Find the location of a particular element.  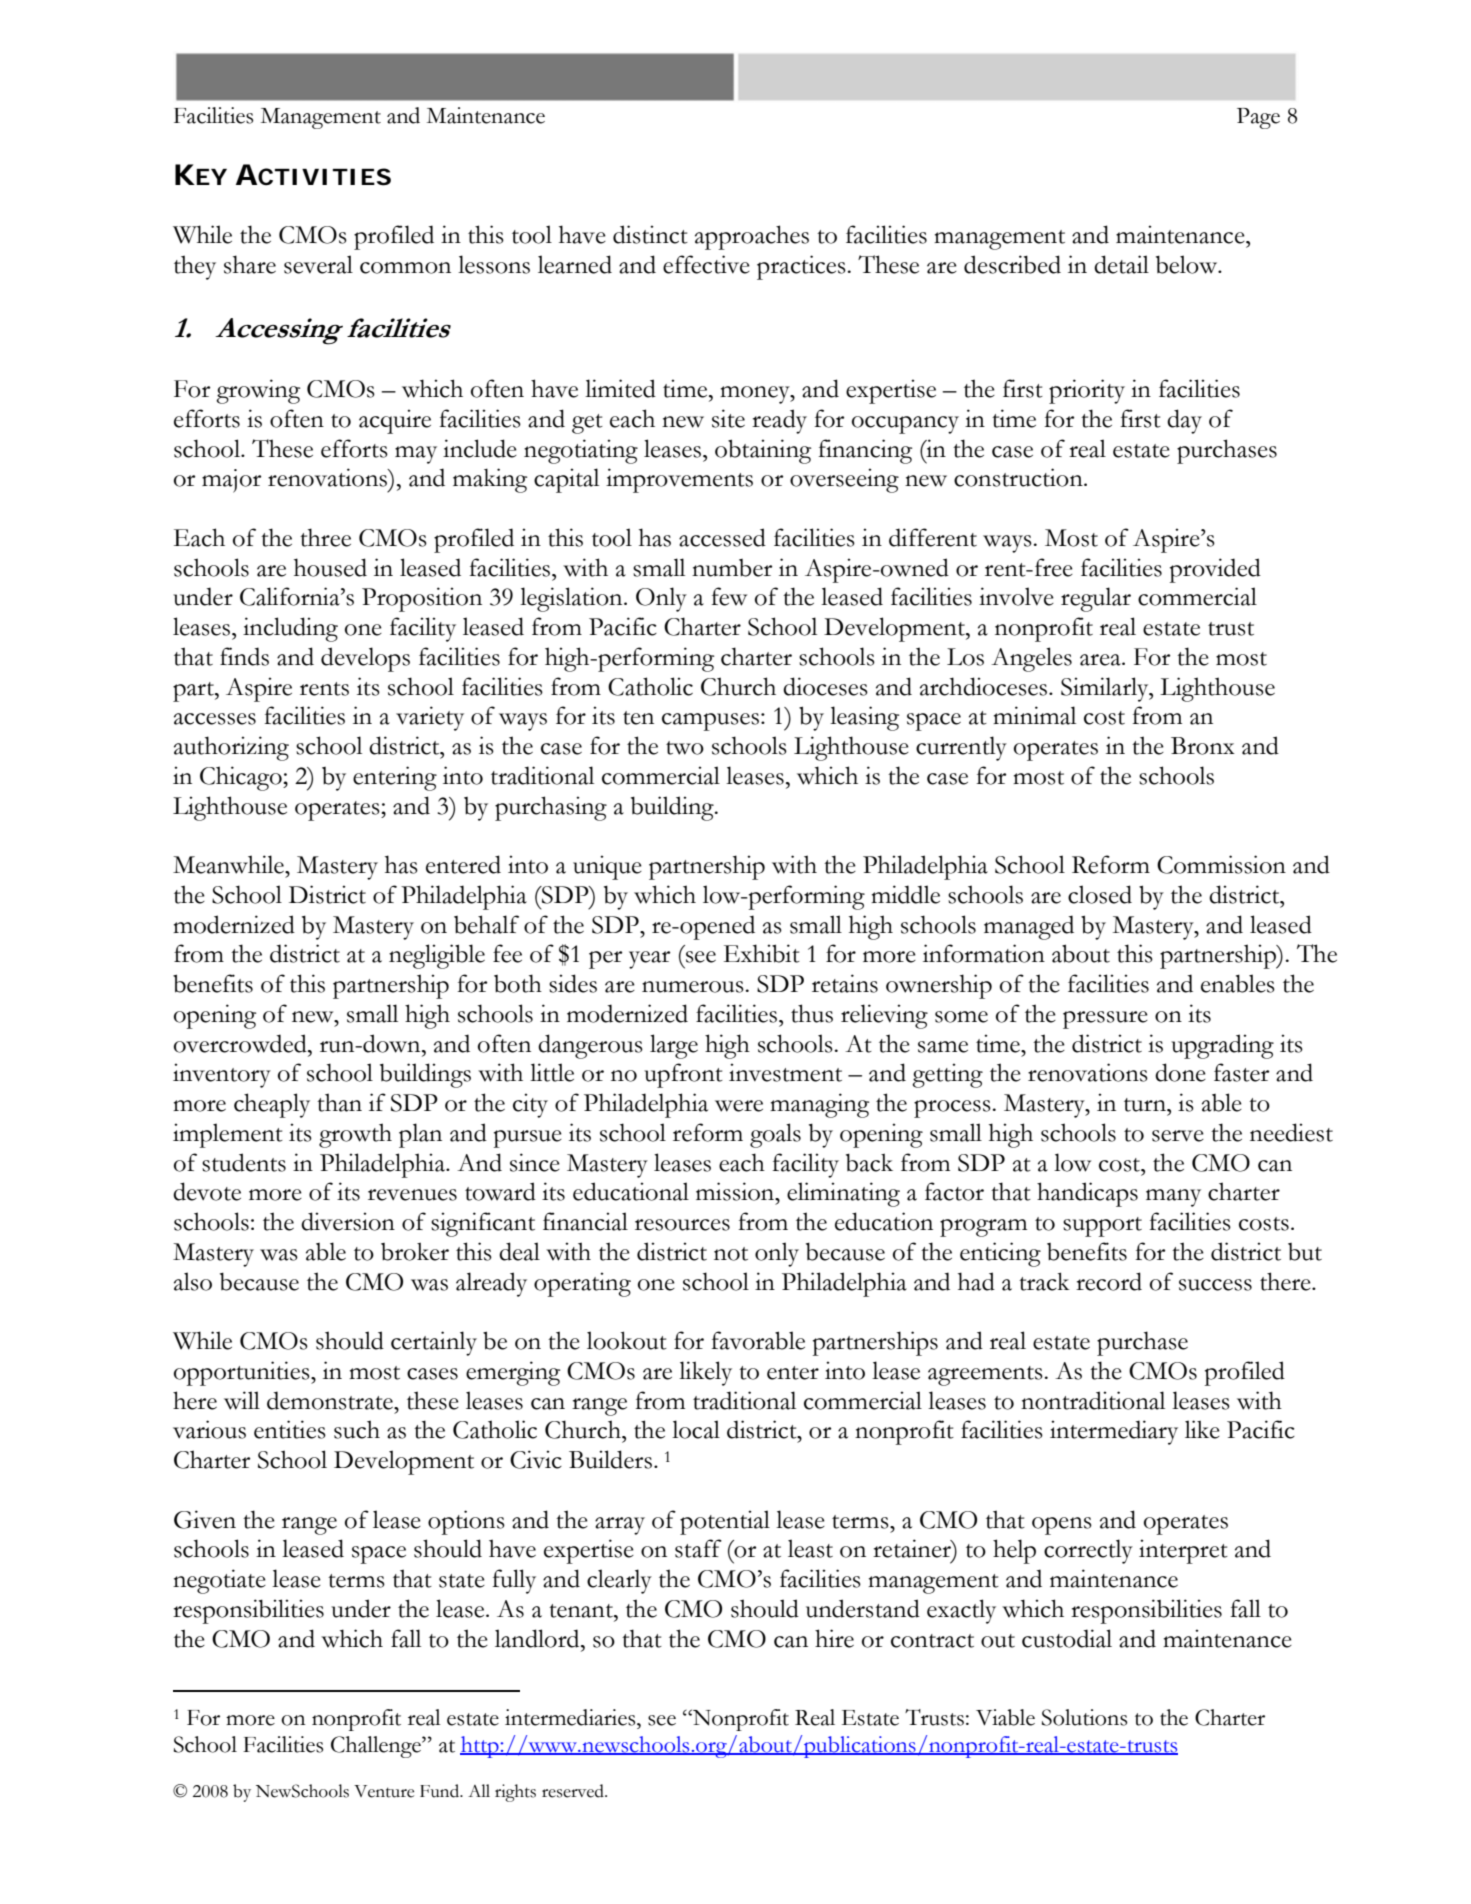

hire is located at coordinates (834, 1638).
